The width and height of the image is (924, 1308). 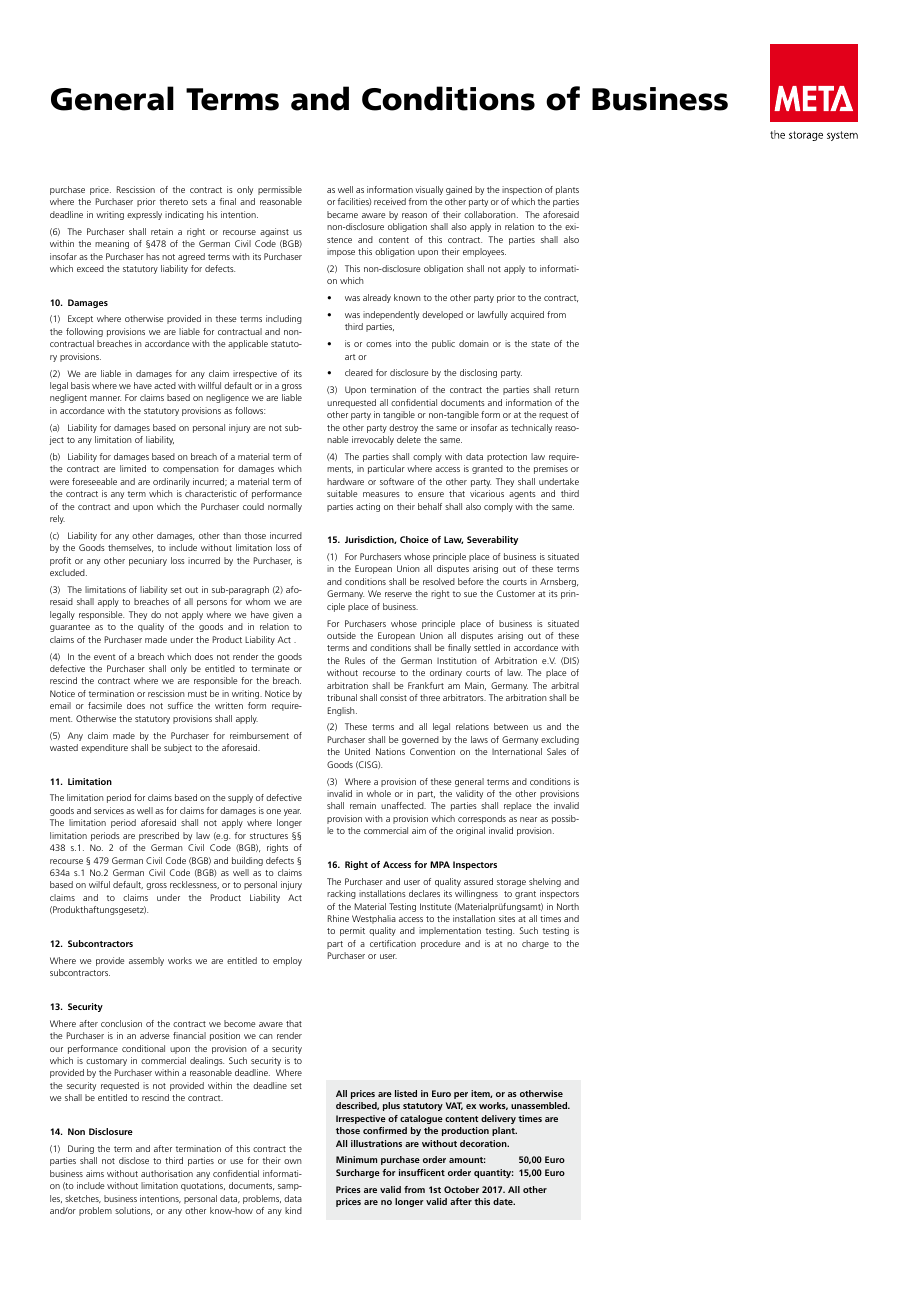 I want to click on tribunal, so click(x=342, y=697).
